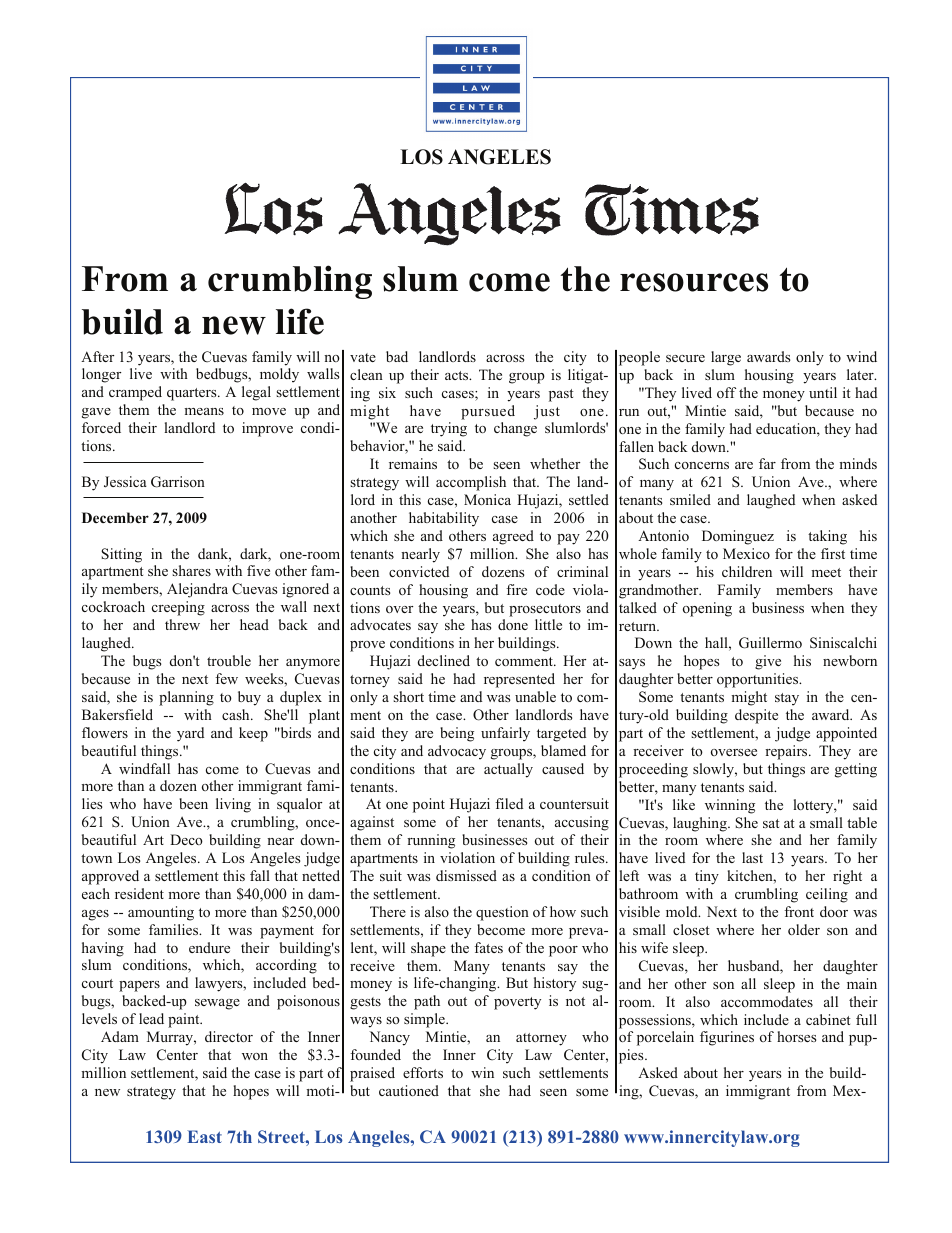  What do you see at coordinates (694, 282) in the screenshot?
I see `resources` at bounding box center [694, 282].
